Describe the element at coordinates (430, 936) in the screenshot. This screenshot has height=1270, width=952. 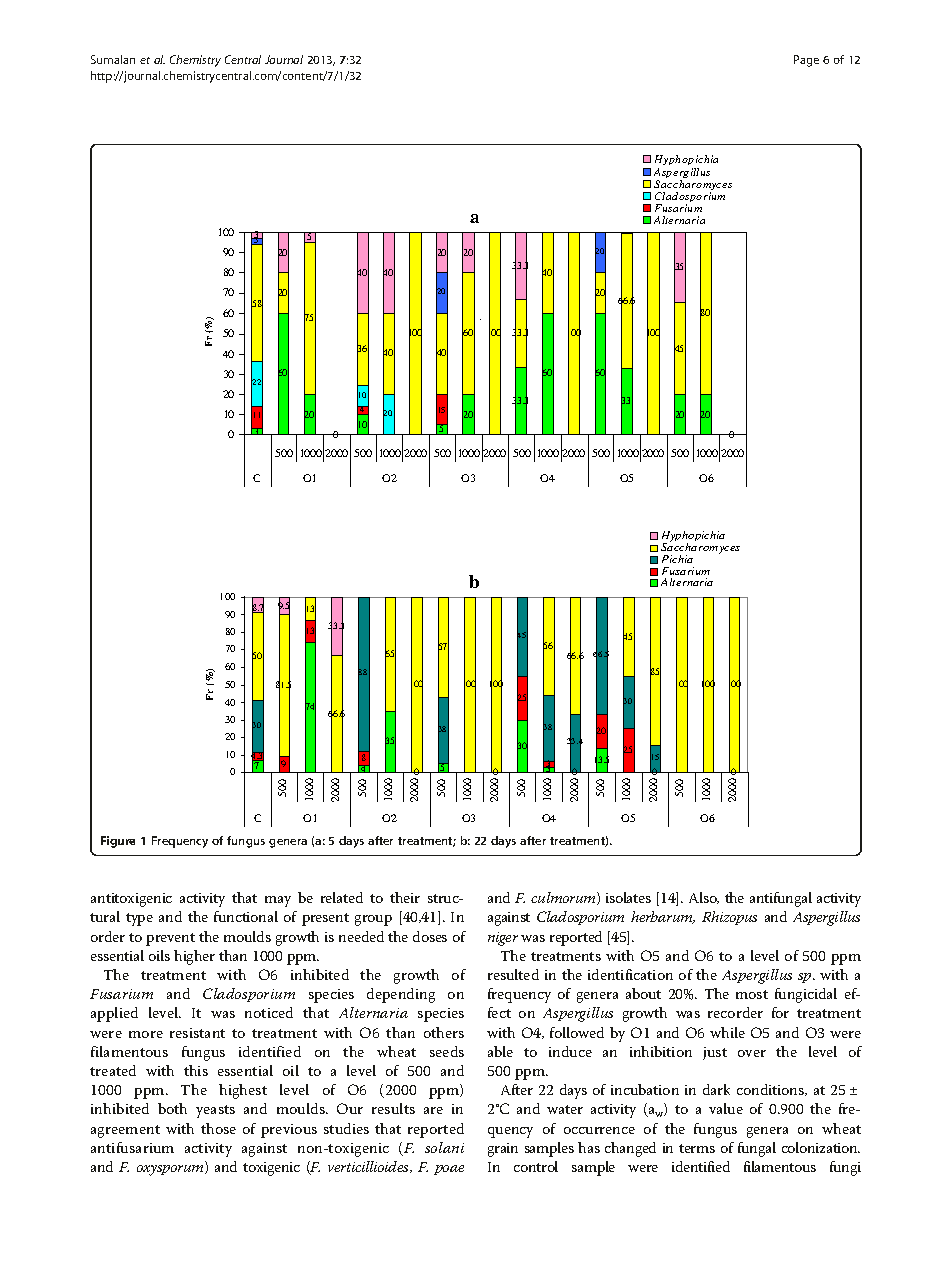
I see `doses` at that location.
